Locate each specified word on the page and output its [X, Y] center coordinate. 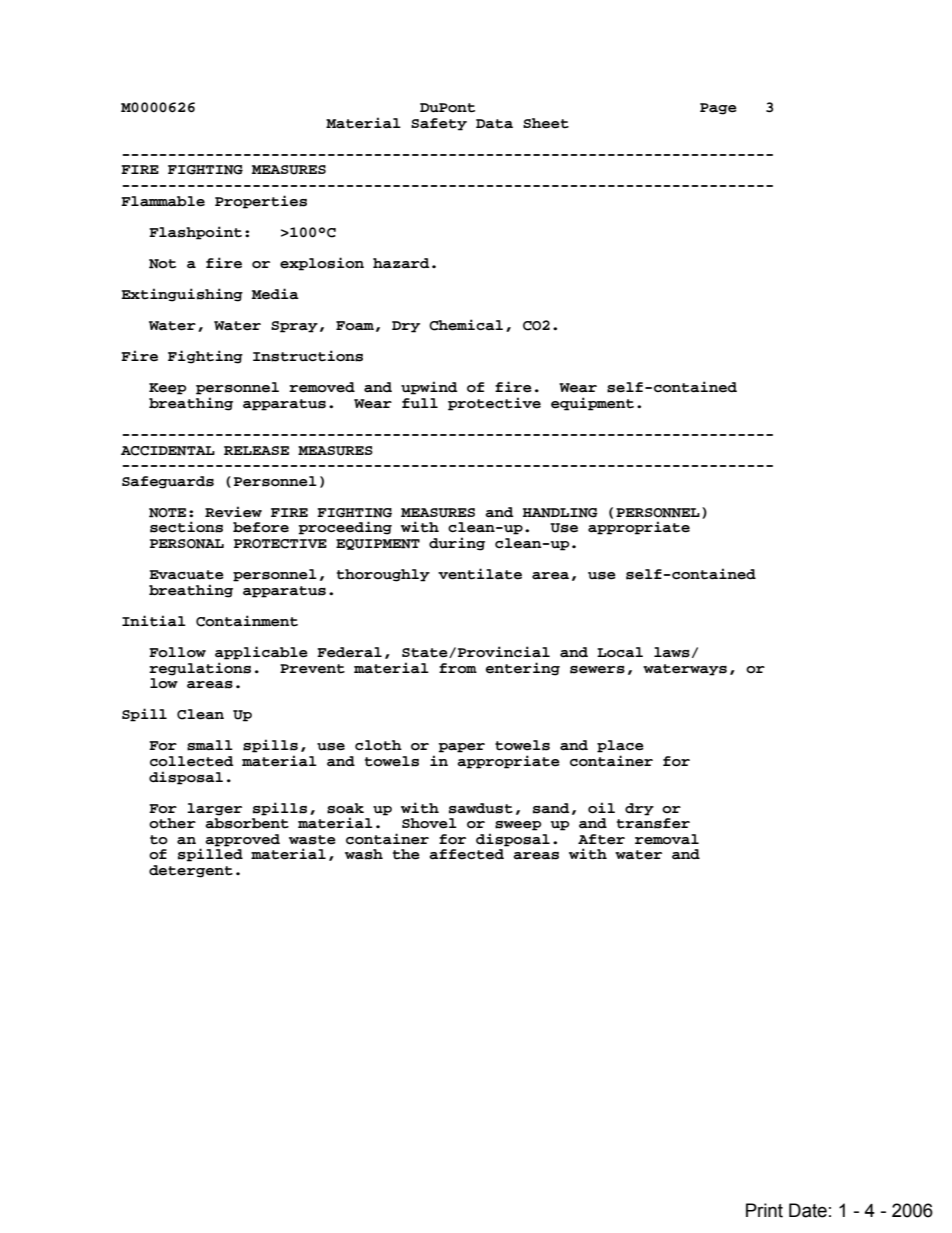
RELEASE [256, 450]
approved [242, 840]
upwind [429, 388]
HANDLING [560, 513]
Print [764, 1210]
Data [494, 124]
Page [718, 109]
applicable [261, 653]
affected [466, 854]
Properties [261, 202]
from [458, 668]
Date [808, 1210]
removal [667, 839]
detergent [191, 871]
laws [672, 652]
